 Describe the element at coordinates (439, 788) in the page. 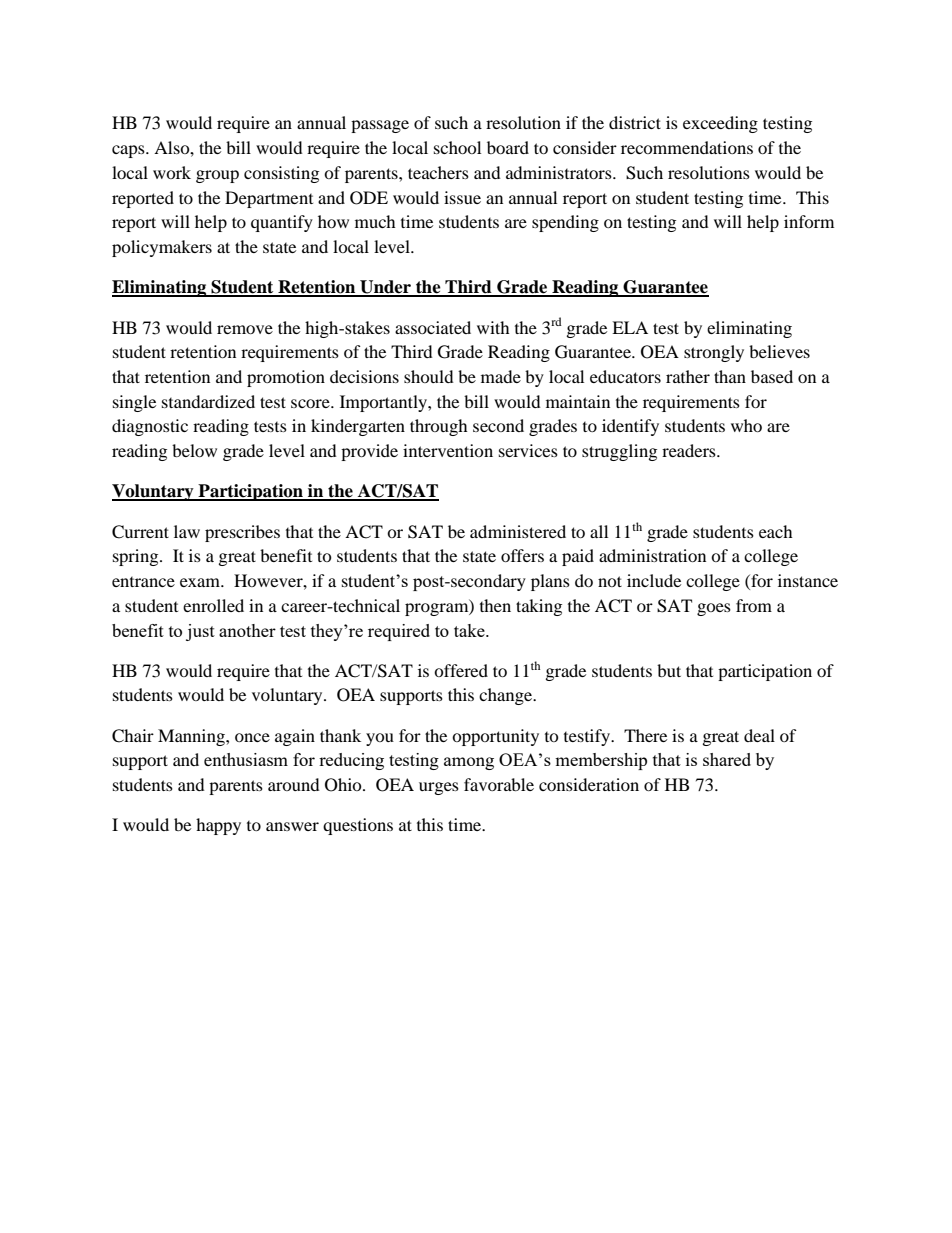

I see `urges` at that location.
